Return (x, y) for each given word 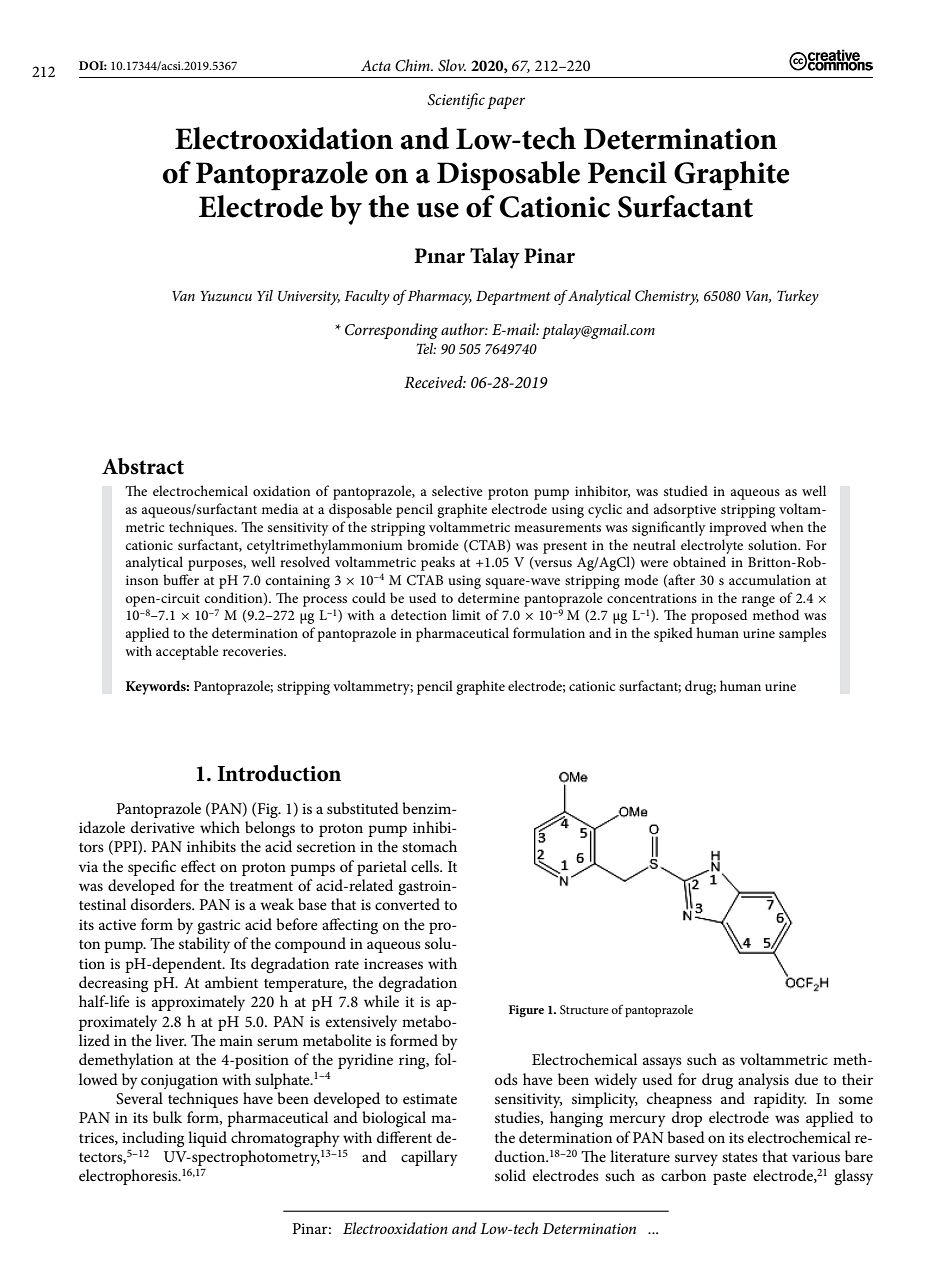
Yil (265, 295)
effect (198, 866)
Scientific (456, 101)
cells (426, 866)
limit (466, 614)
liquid (207, 1139)
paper (506, 102)
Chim (413, 65)
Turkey (798, 297)
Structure (584, 1009)
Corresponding (391, 331)
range (758, 601)
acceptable (187, 652)
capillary (429, 1158)
